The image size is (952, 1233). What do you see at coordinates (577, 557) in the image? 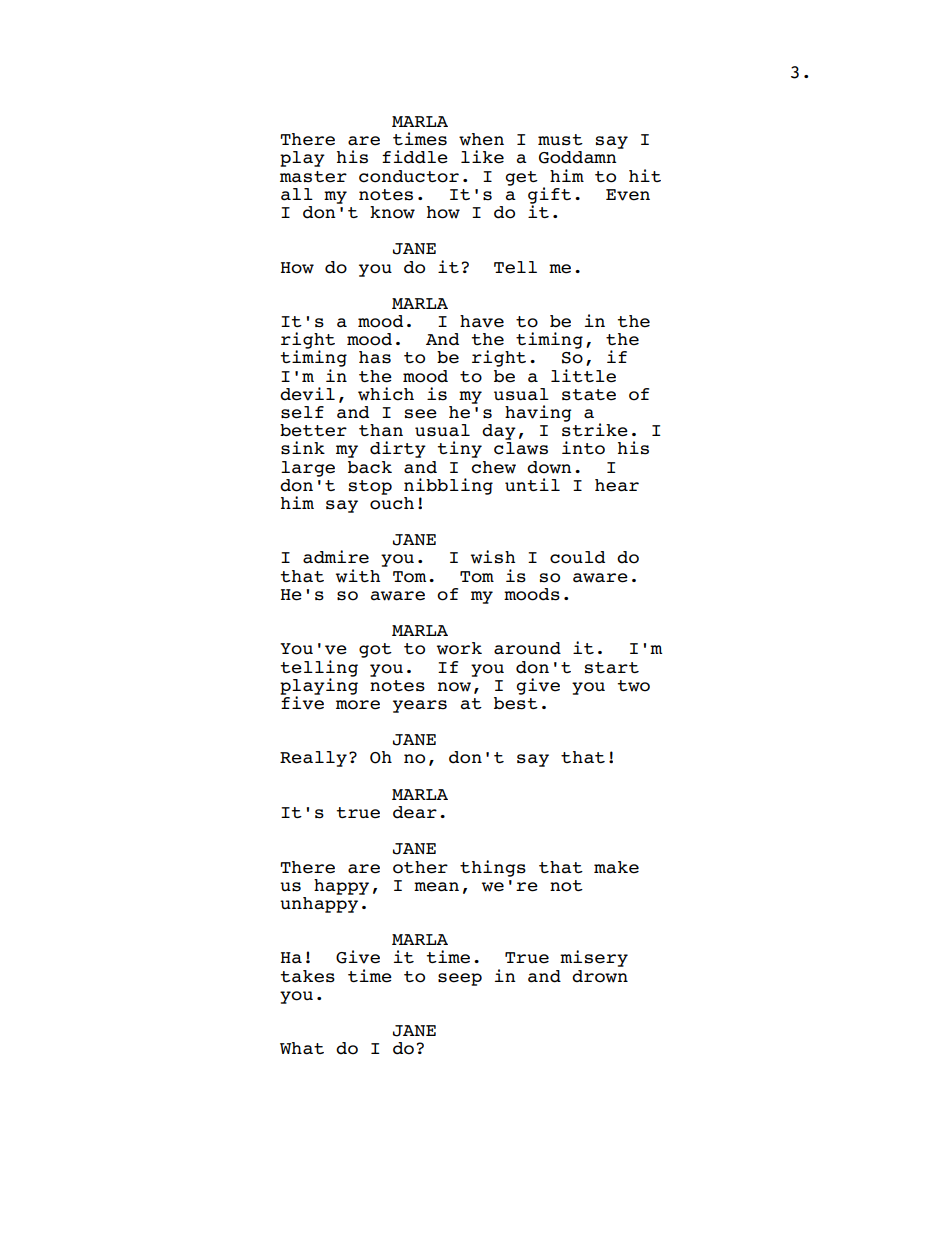
I see `could` at bounding box center [577, 557].
